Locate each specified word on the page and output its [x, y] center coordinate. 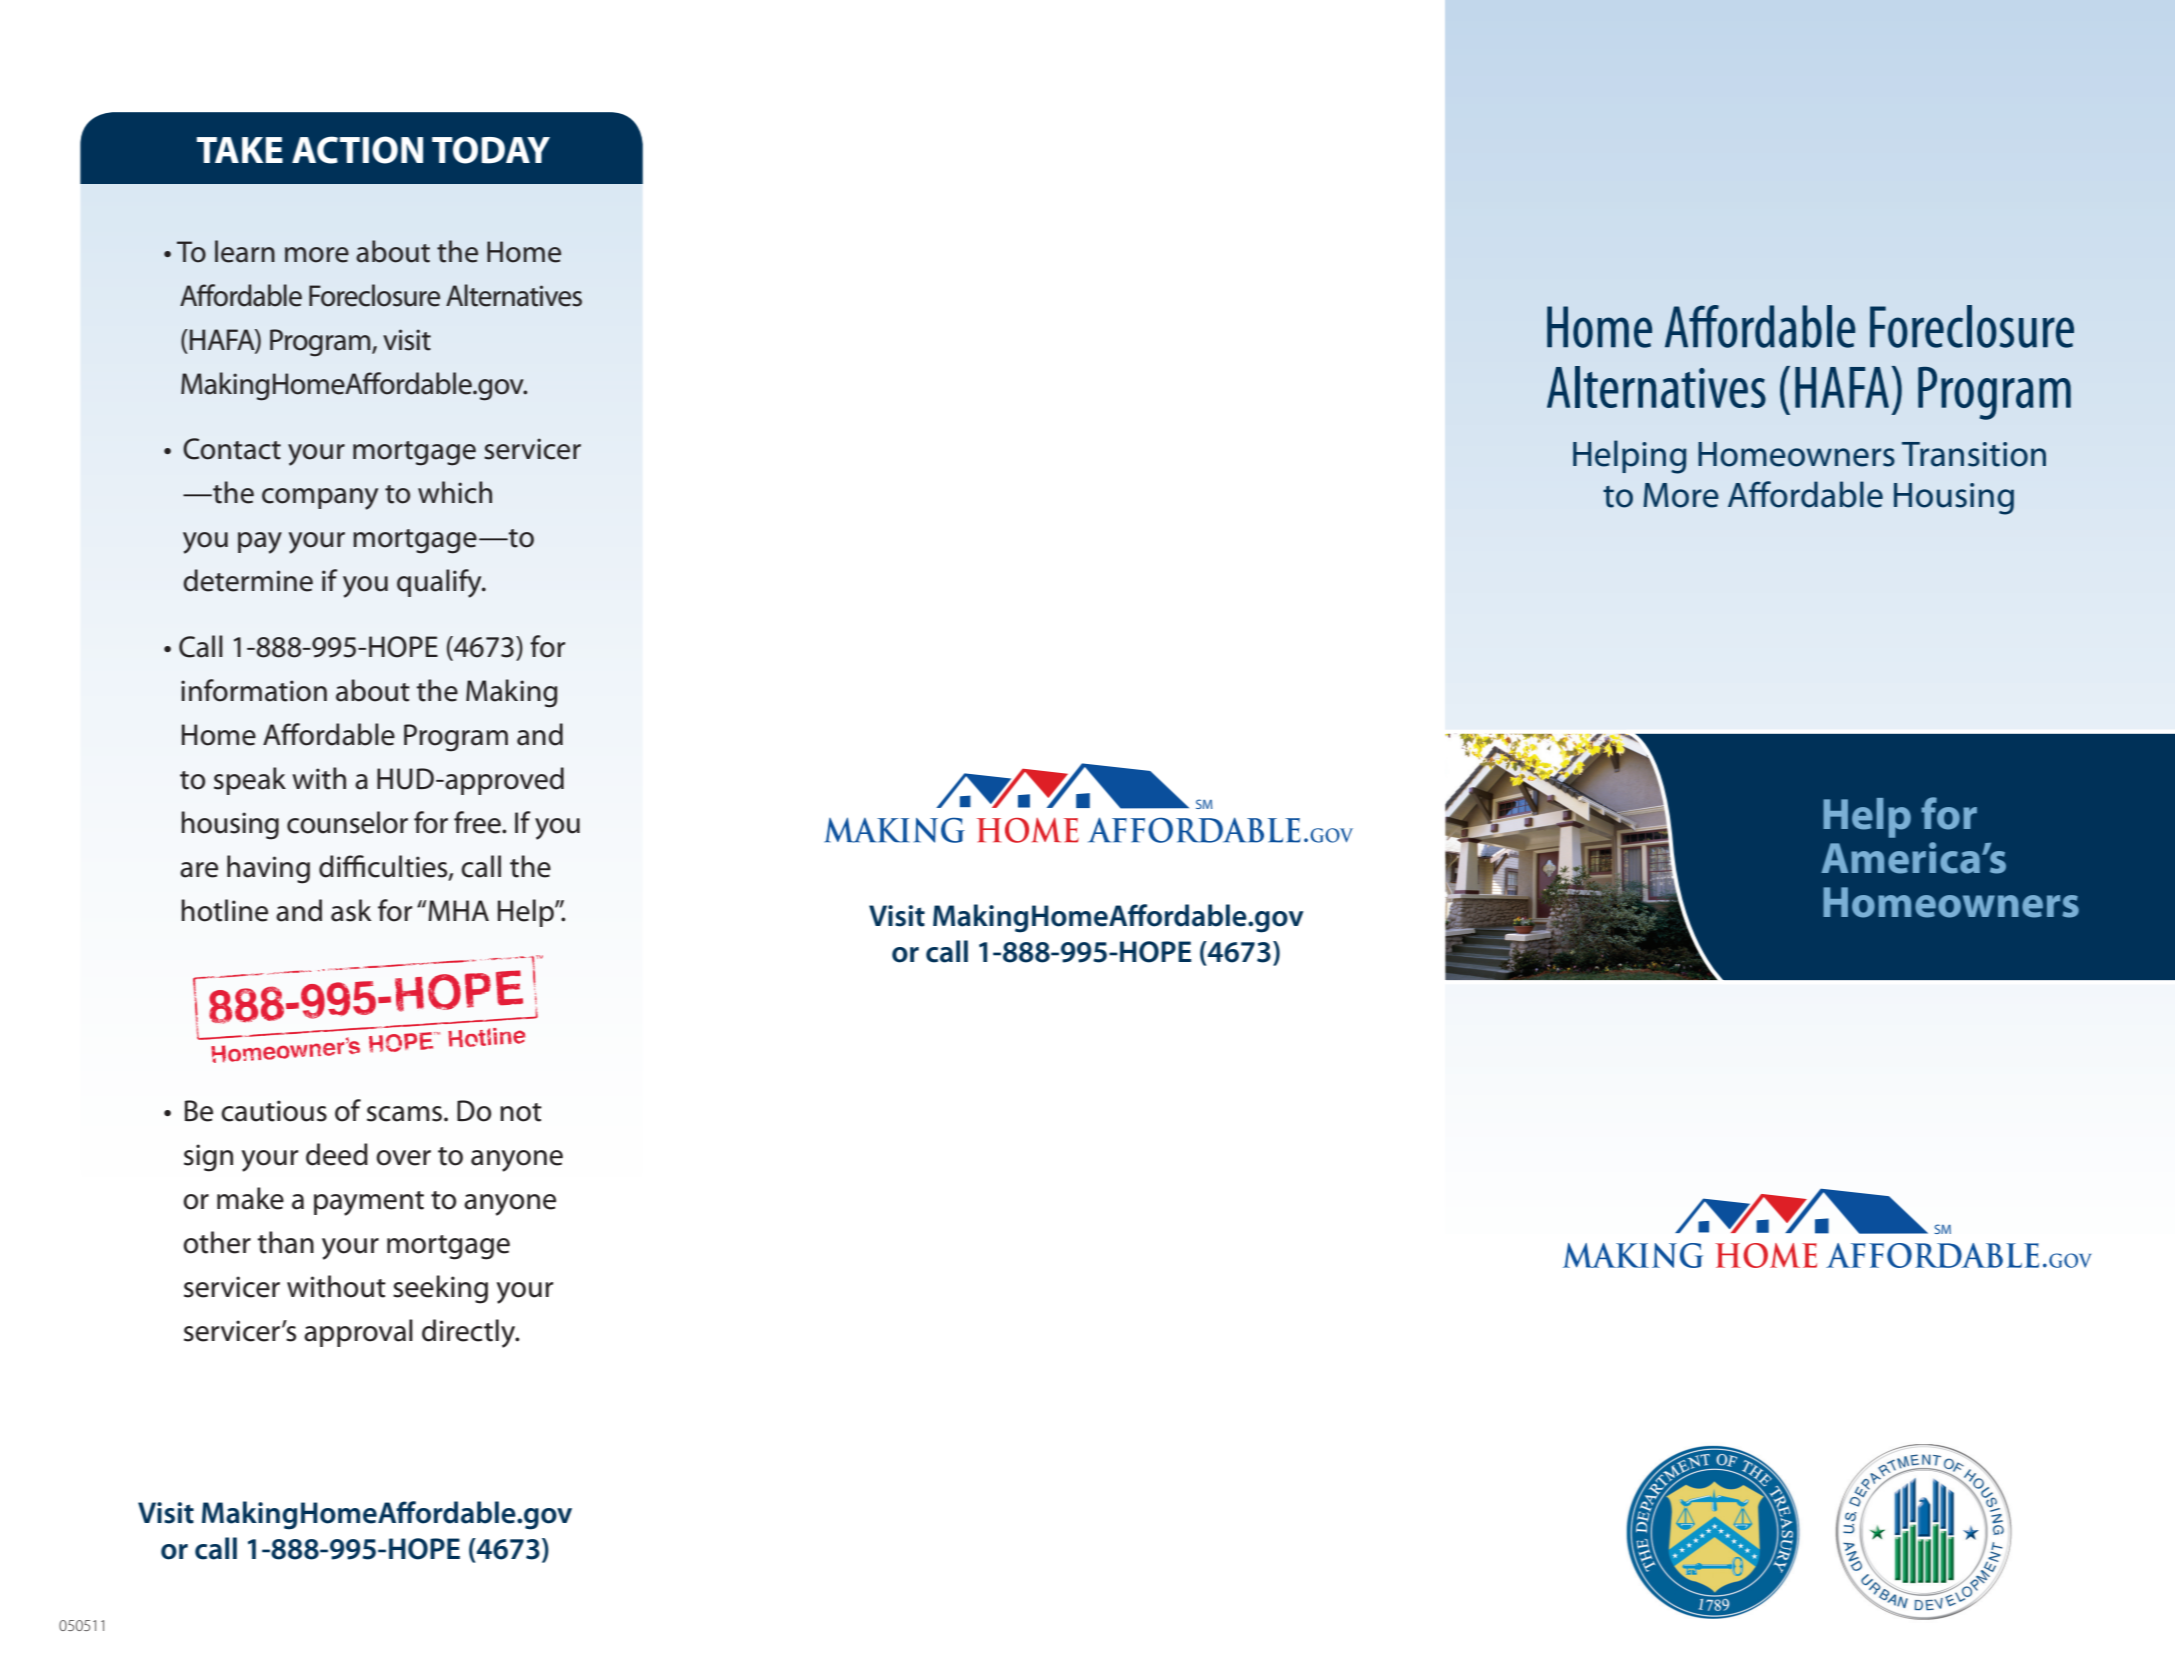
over [403, 1158]
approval [358, 1333]
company [320, 499]
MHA [457, 910]
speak [250, 781]
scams [404, 1114]
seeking [440, 1289]
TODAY [491, 150]
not [521, 1112]
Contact [232, 449]
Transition [1974, 454]
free [478, 822]
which [455, 492]
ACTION [357, 150]
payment [369, 1203]
